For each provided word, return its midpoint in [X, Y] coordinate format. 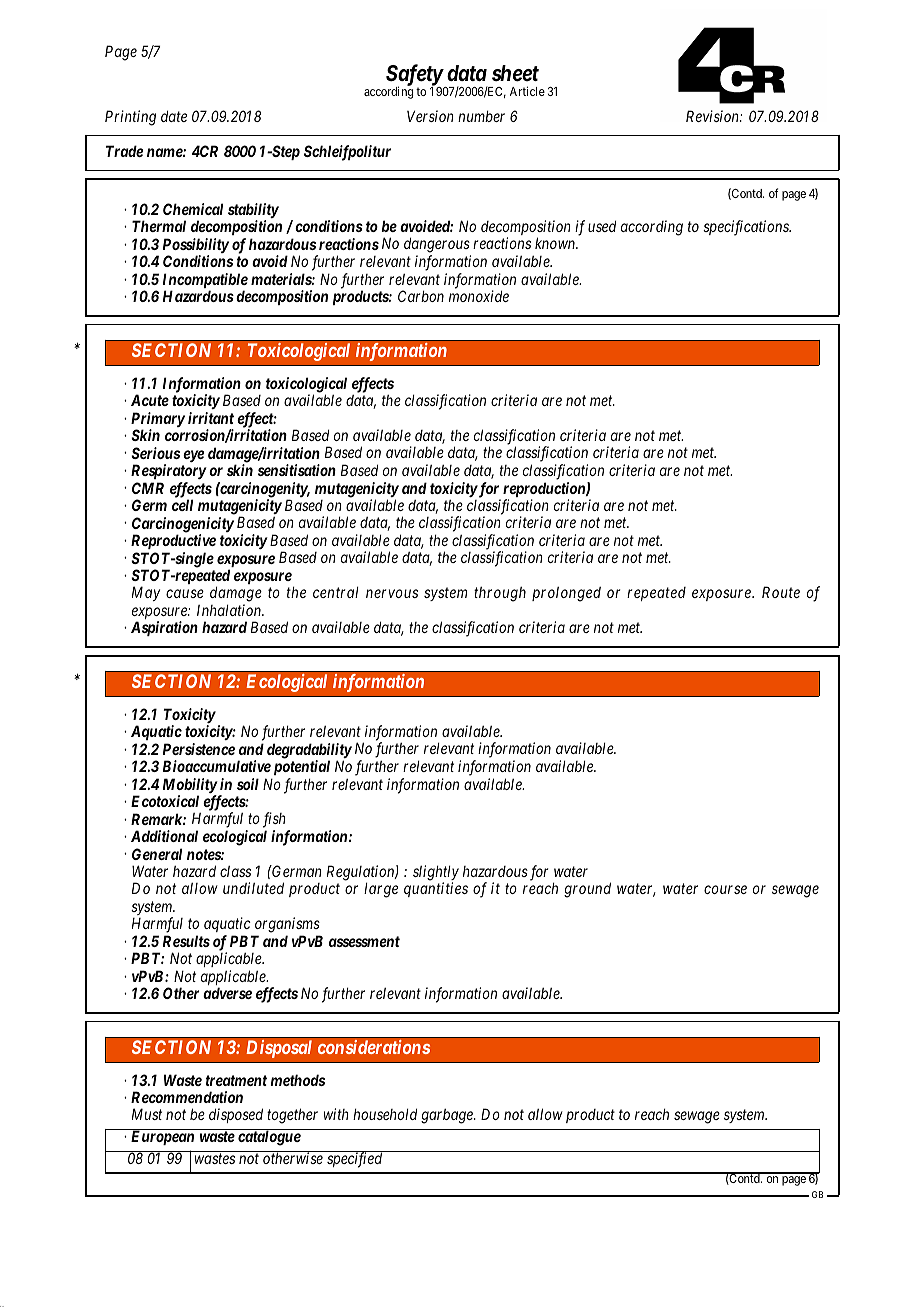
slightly [436, 874]
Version [430, 116]
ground [587, 890]
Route [781, 592]
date [174, 116]
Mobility [190, 787]
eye [193, 456]
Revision [713, 116]
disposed [236, 1115]
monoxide [479, 296]
